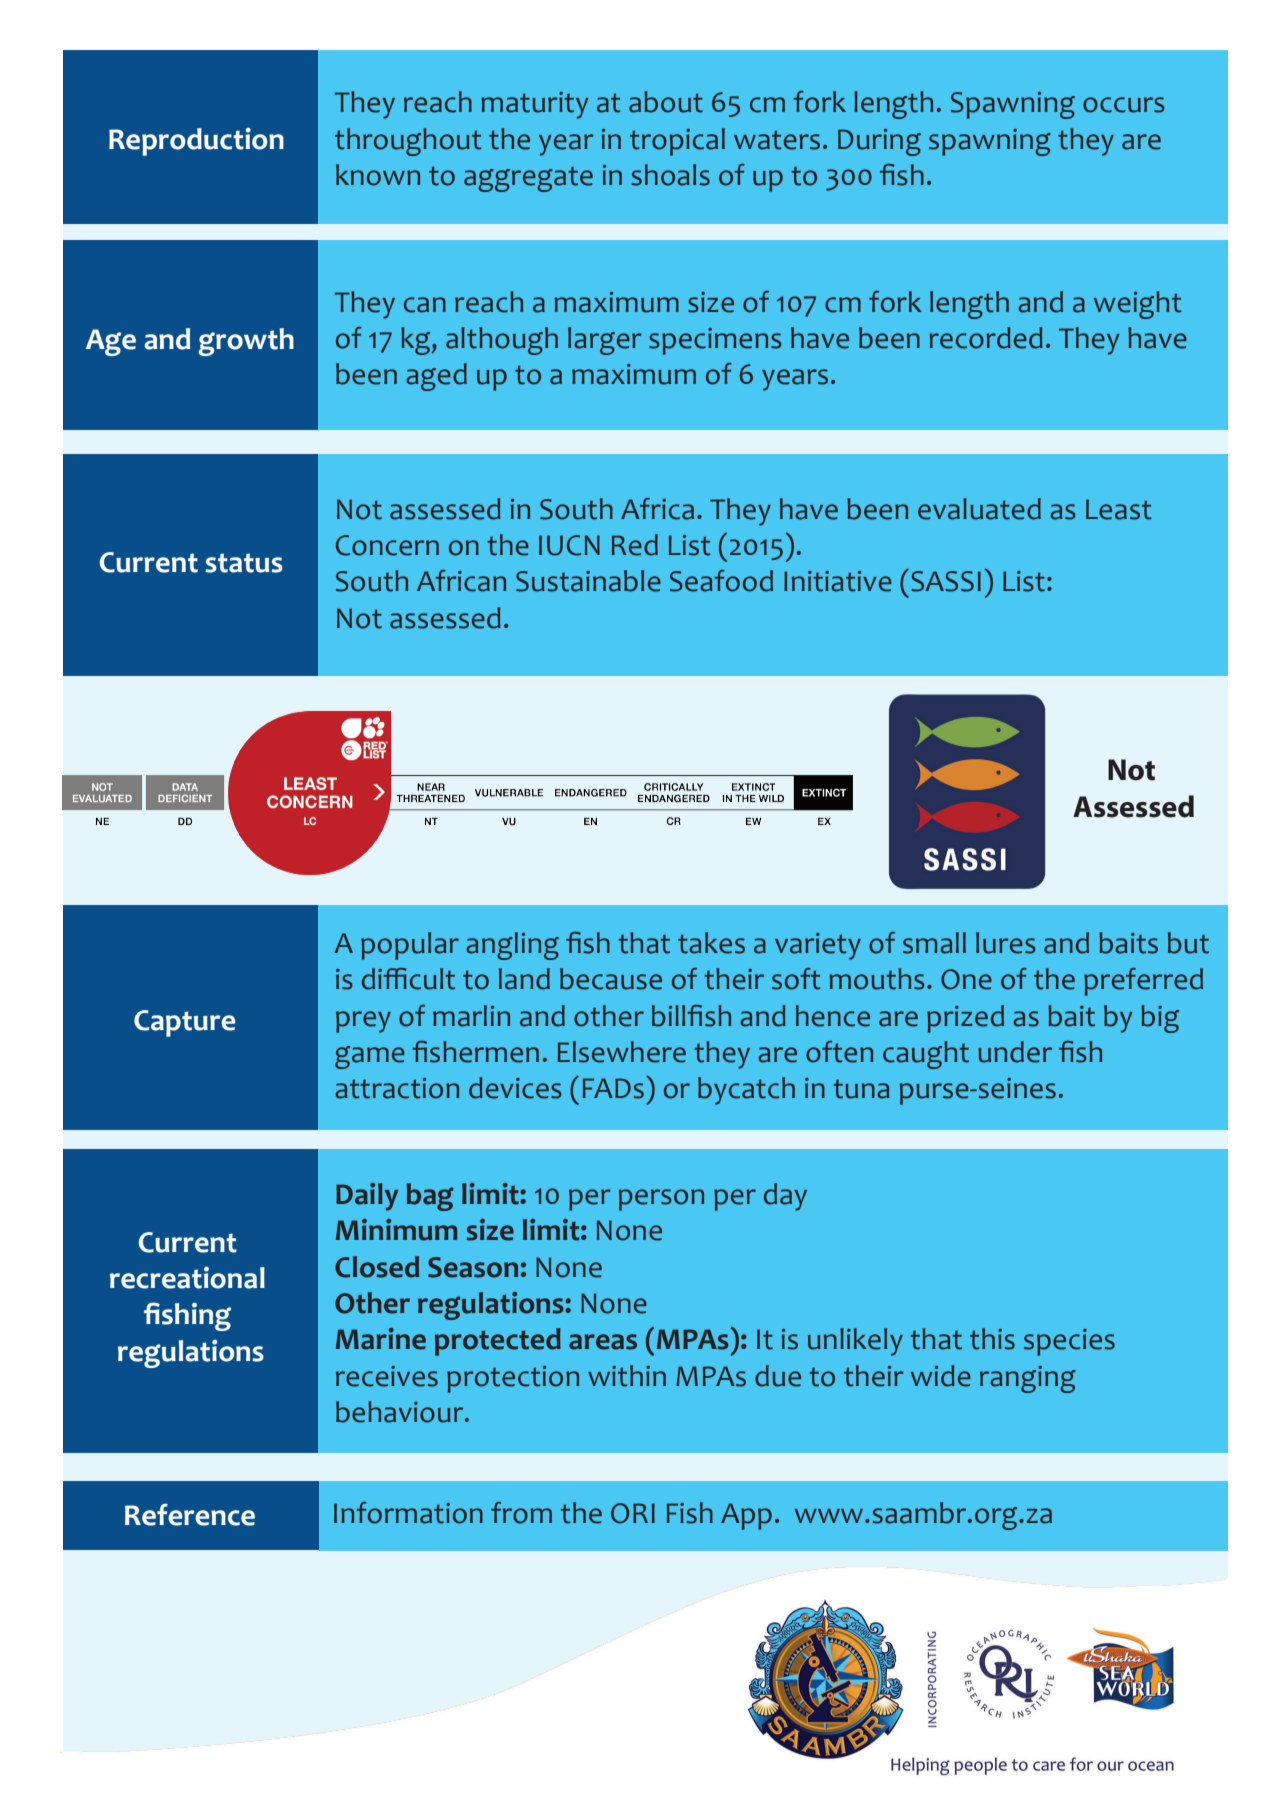  I want to click on lures, so click(1006, 943).
